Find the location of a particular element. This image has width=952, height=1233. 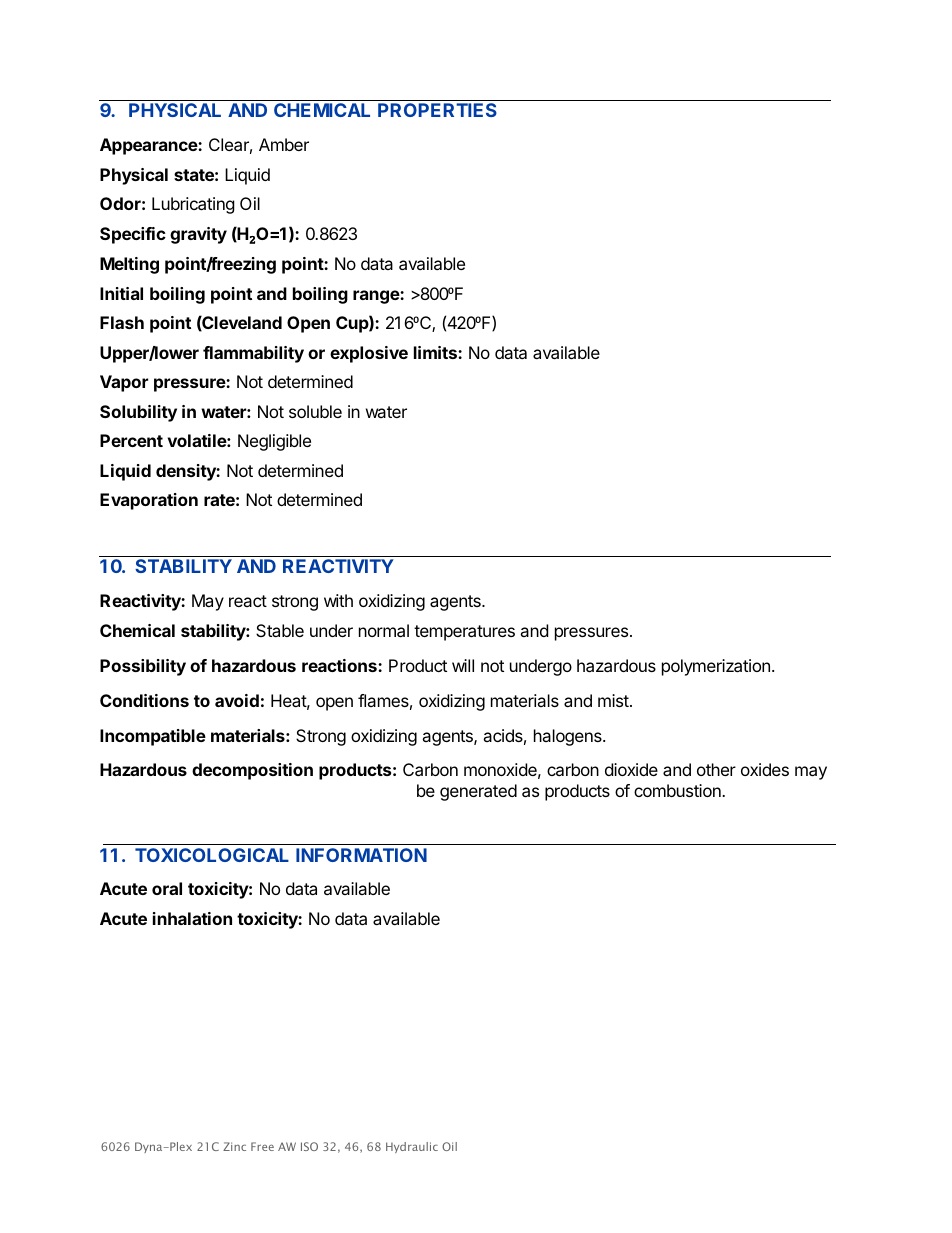

Percent is located at coordinates (131, 440).
